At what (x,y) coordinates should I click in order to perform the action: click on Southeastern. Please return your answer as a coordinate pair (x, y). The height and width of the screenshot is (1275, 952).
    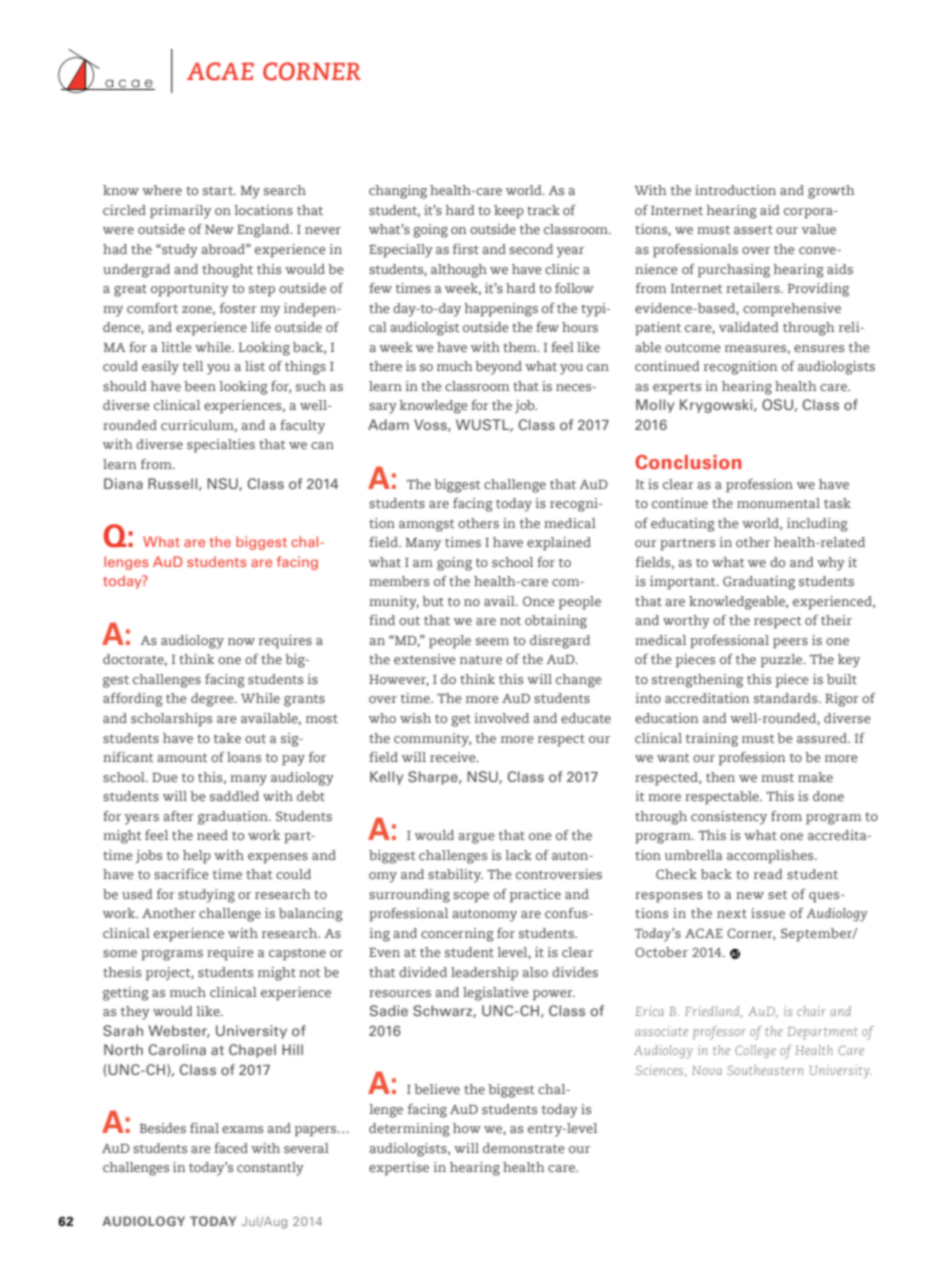
    Looking at the image, I should click on (765, 1070).
